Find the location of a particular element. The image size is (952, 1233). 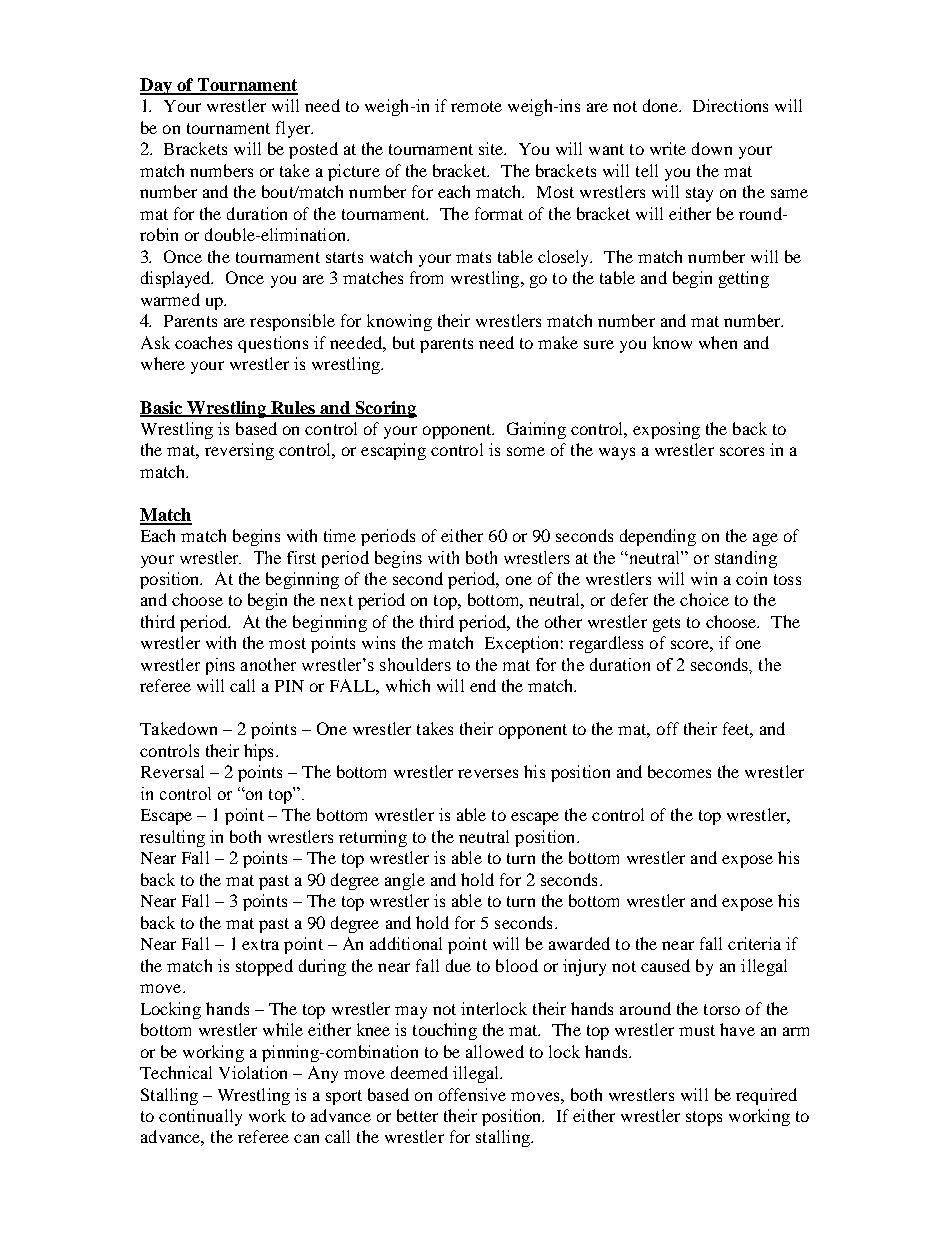

shoulders is located at coordinates (415, 664).
